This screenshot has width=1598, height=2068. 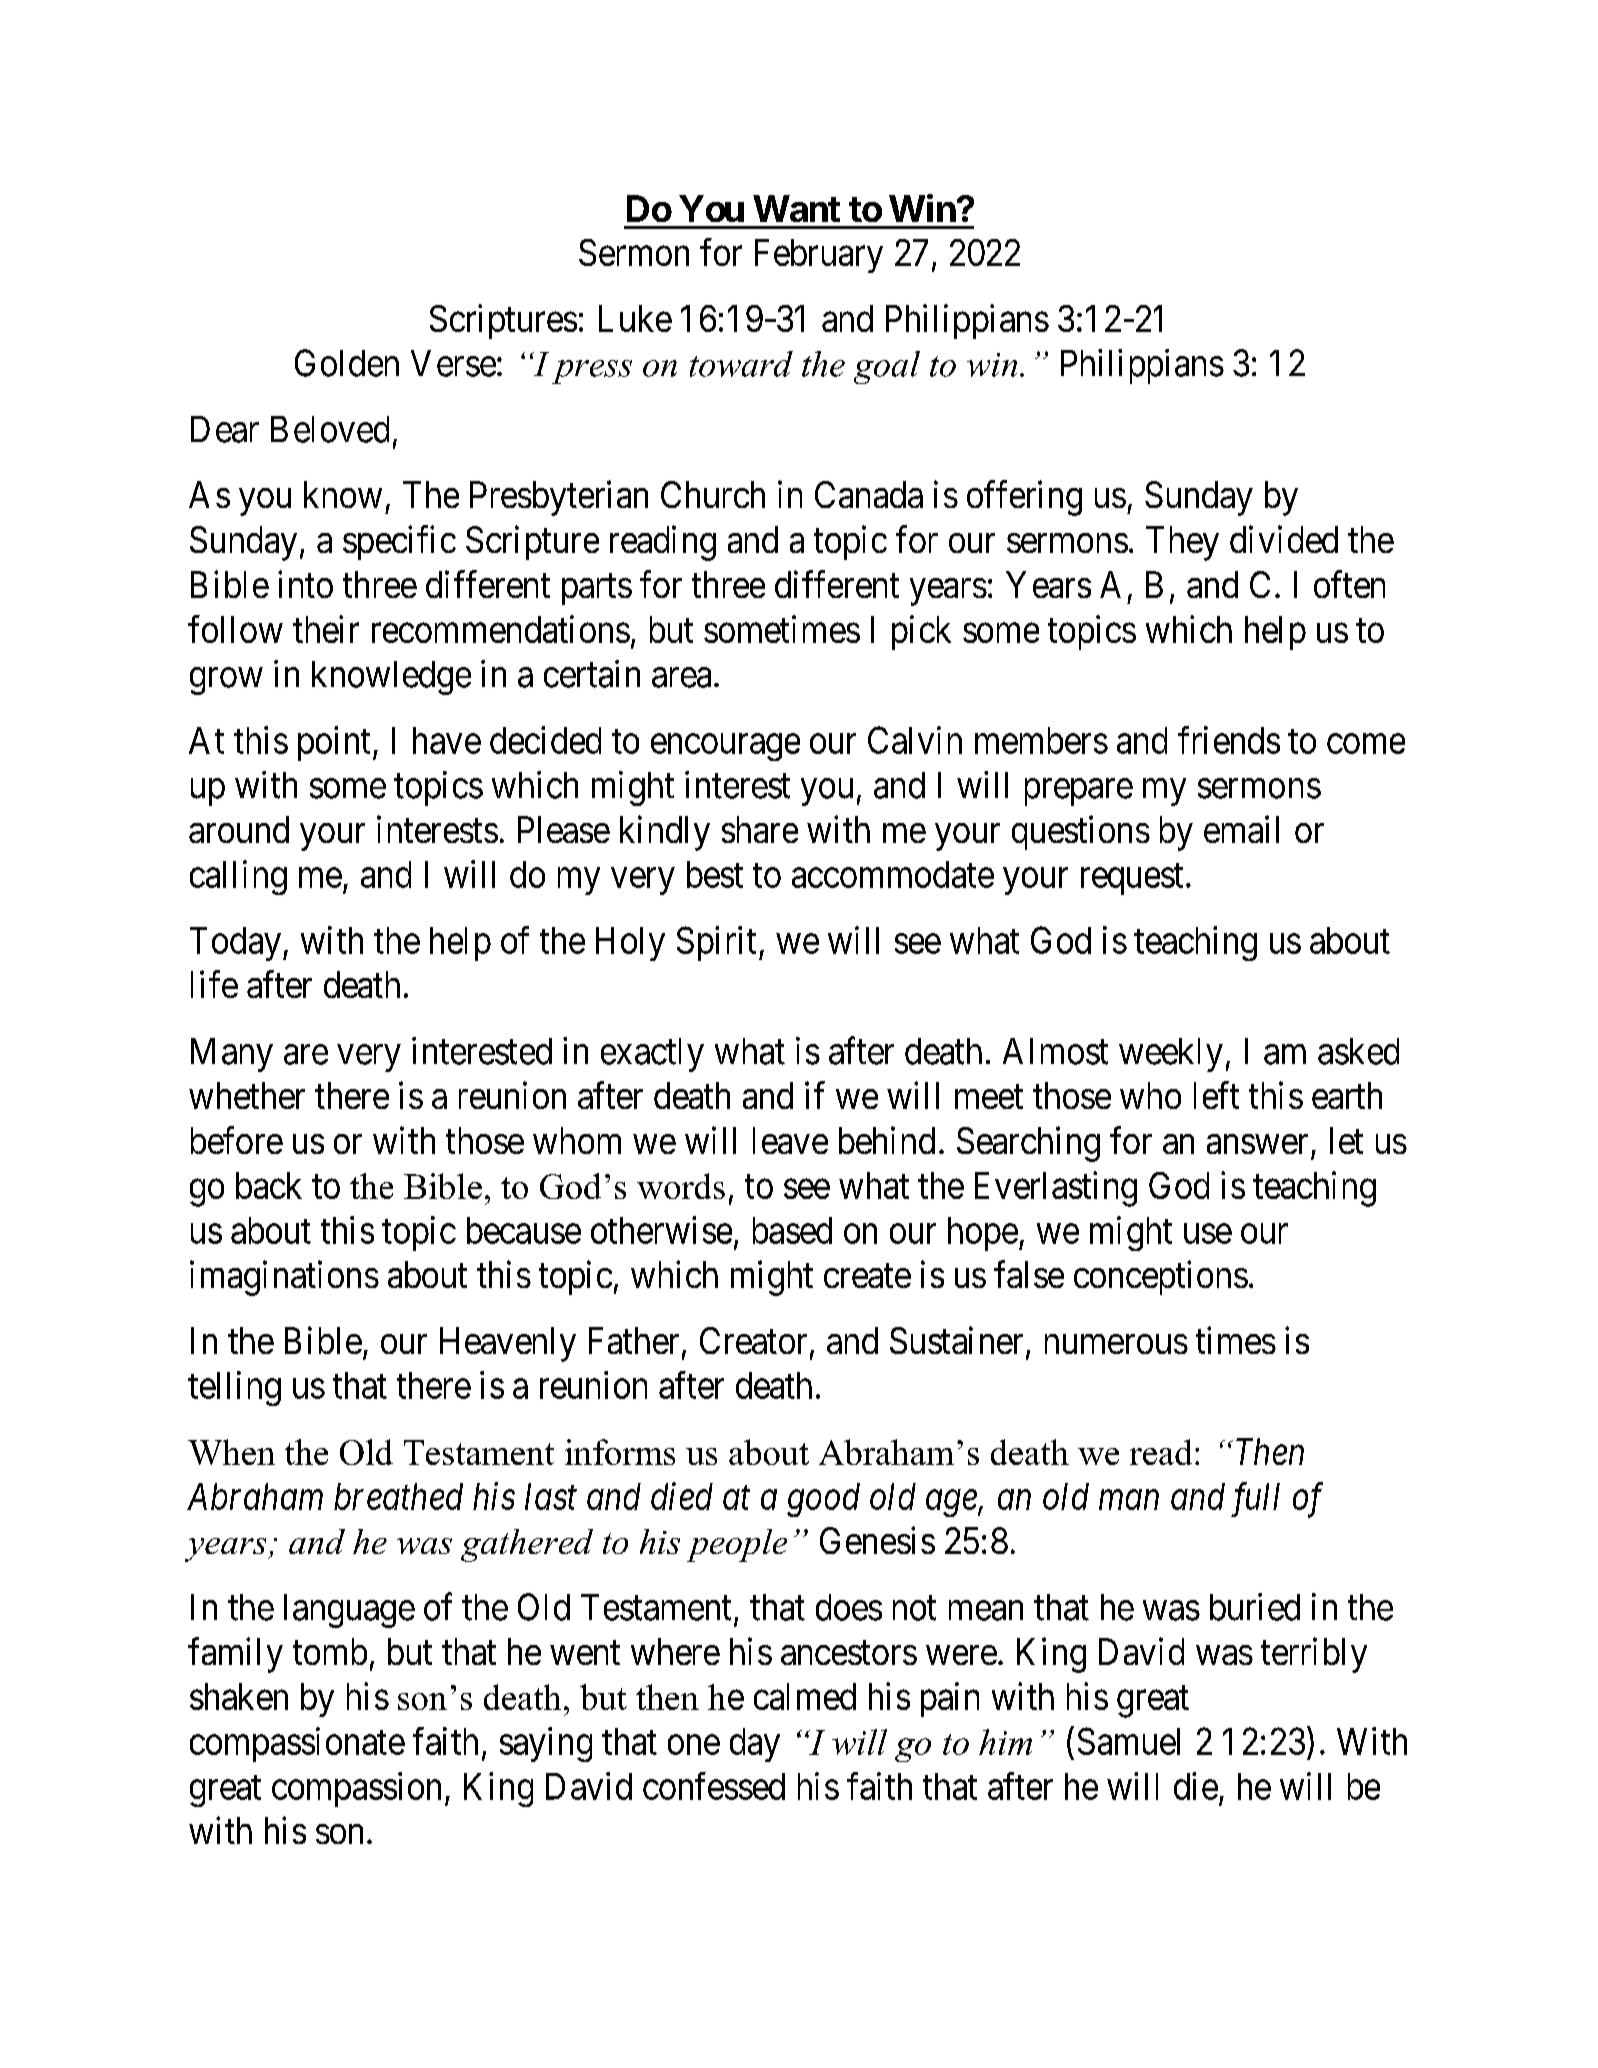 I want to click on goal, so click(x=887, y=367).
